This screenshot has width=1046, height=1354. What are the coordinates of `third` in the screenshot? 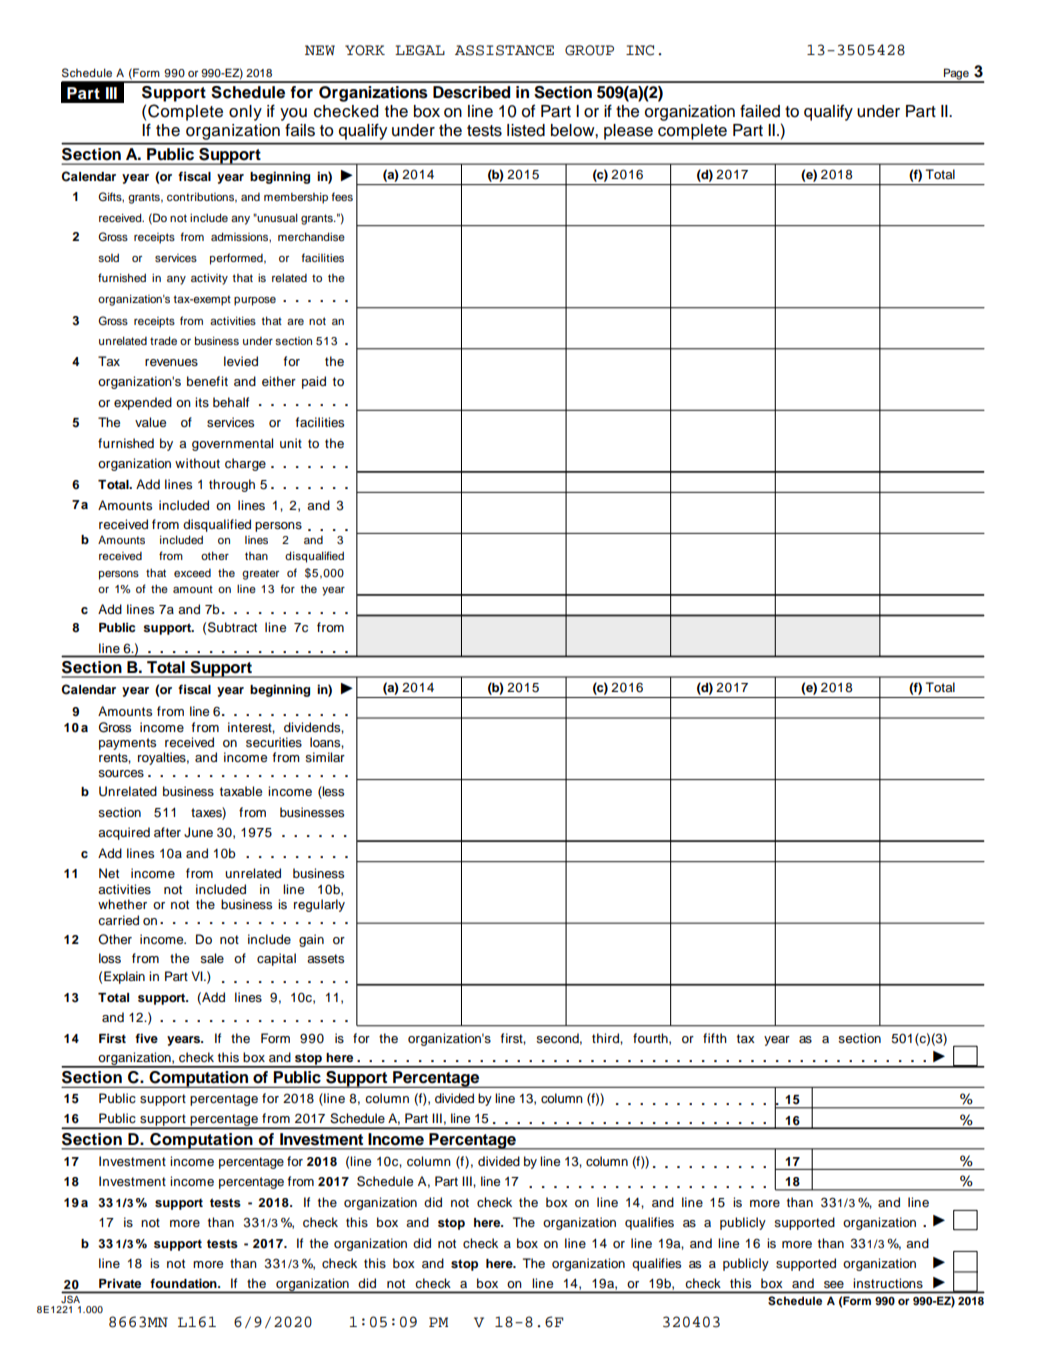 It's located at (606, 1038).
